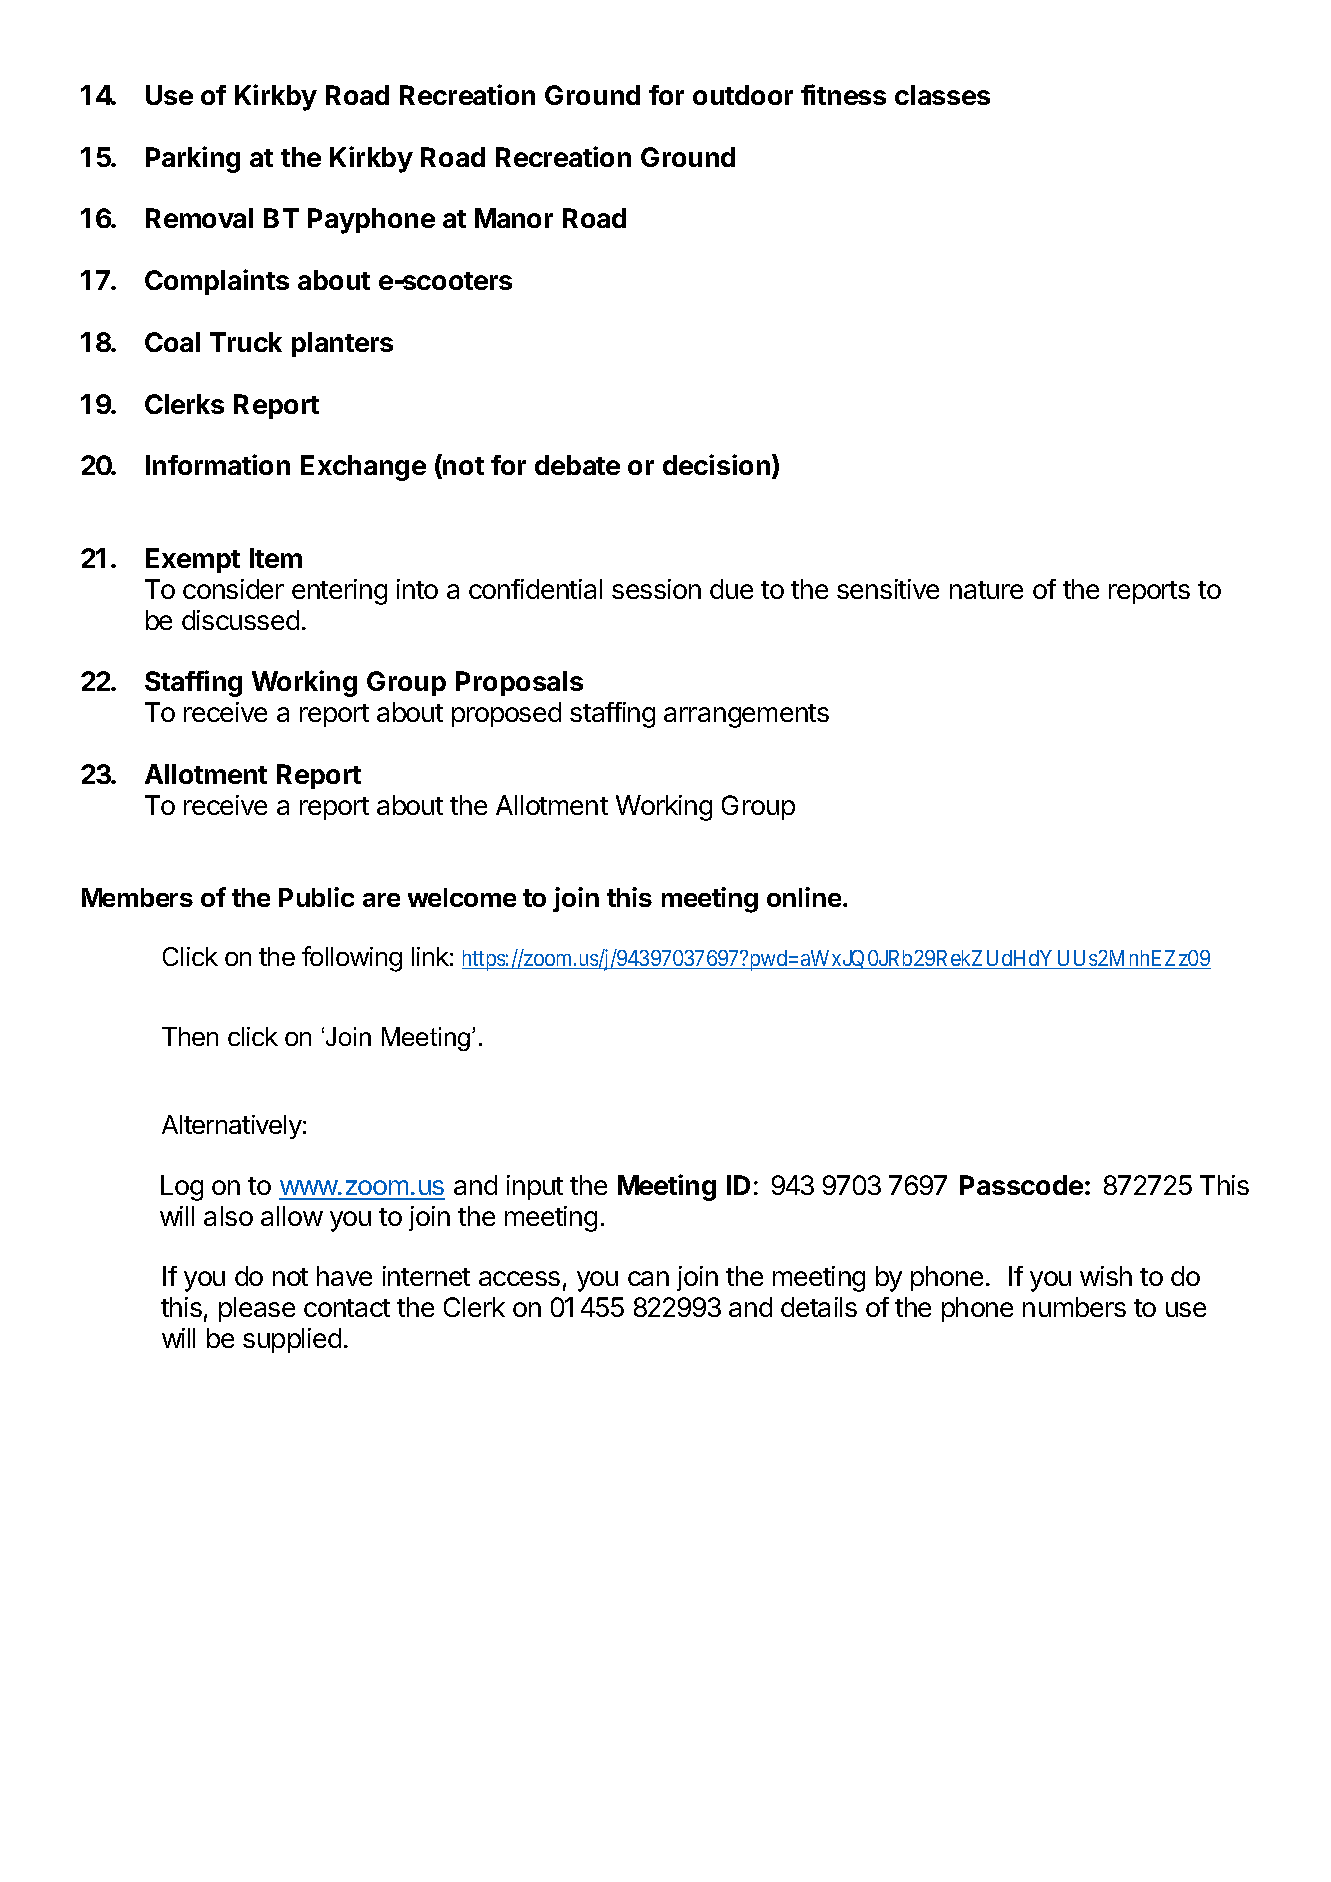 The height and width of the image is (1882, 1331). Describe the element at coordinates (462, 897) in the image. I see `welcome` at that location.
